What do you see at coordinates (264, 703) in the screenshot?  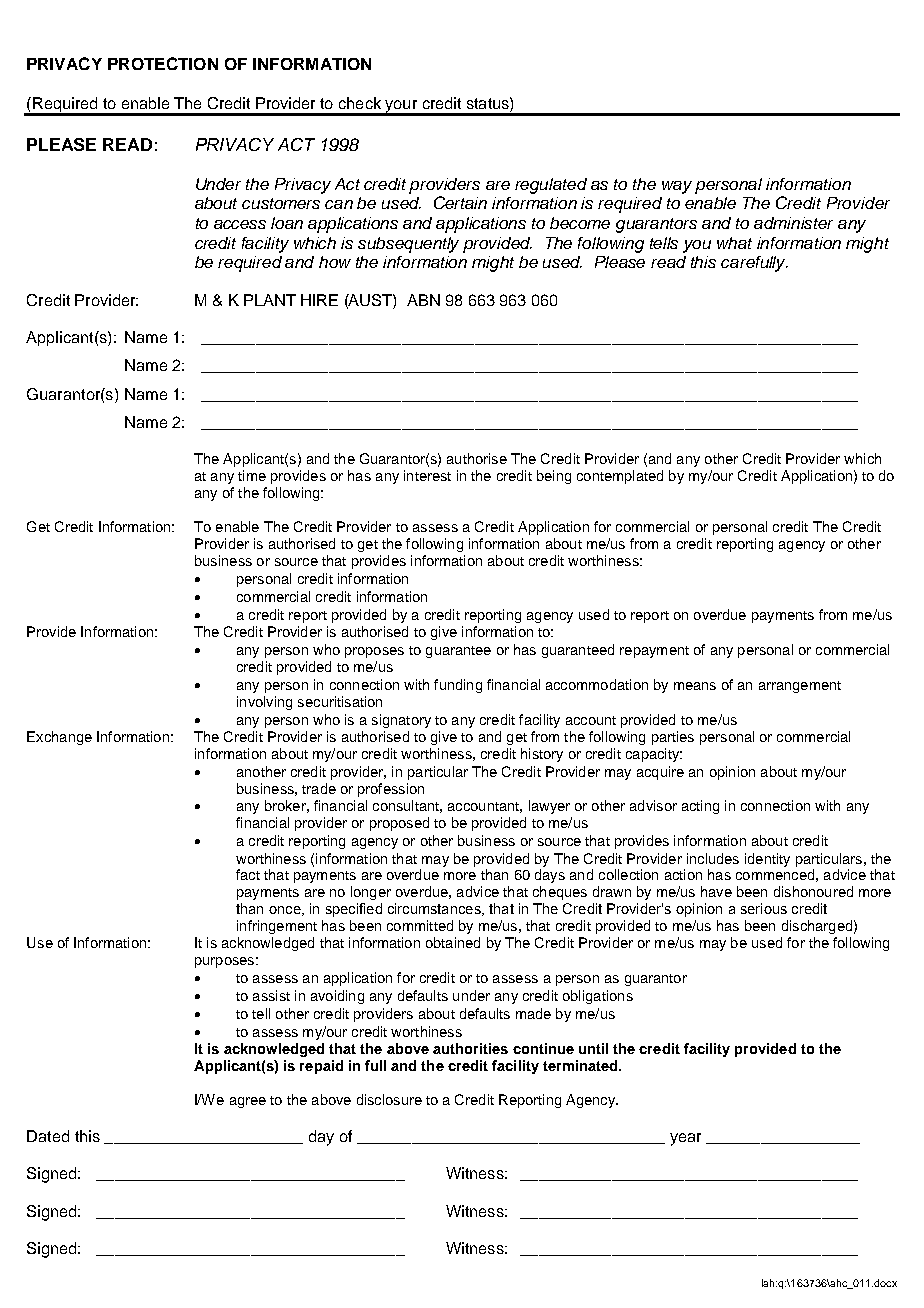 I see `involving` at bounding box center [264, 703].
